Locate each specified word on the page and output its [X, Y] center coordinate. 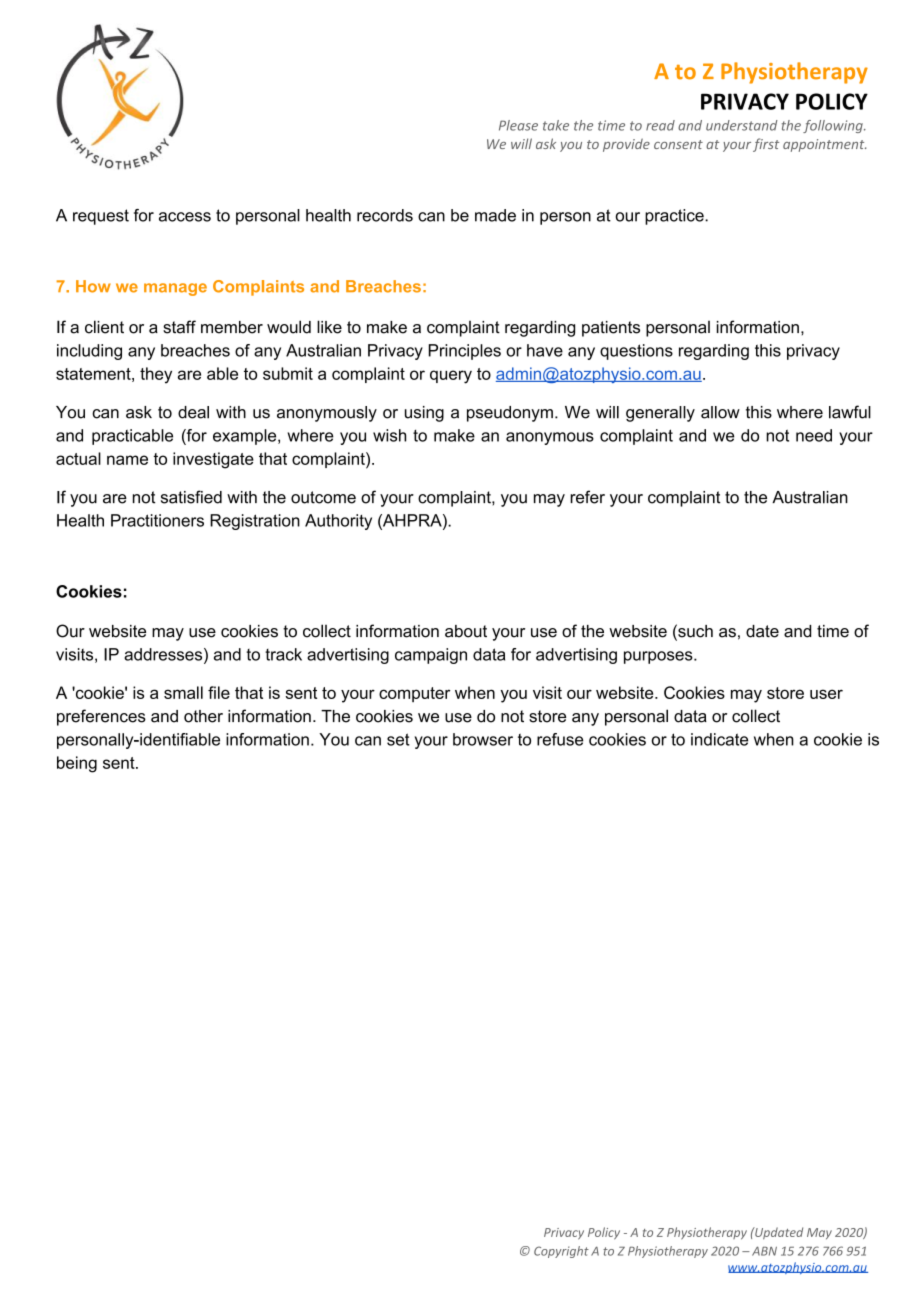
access [185, 217]
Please [518, 125]
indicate [719, 739]
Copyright [561, 1252]
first [766, 145]
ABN [764, 1251]
